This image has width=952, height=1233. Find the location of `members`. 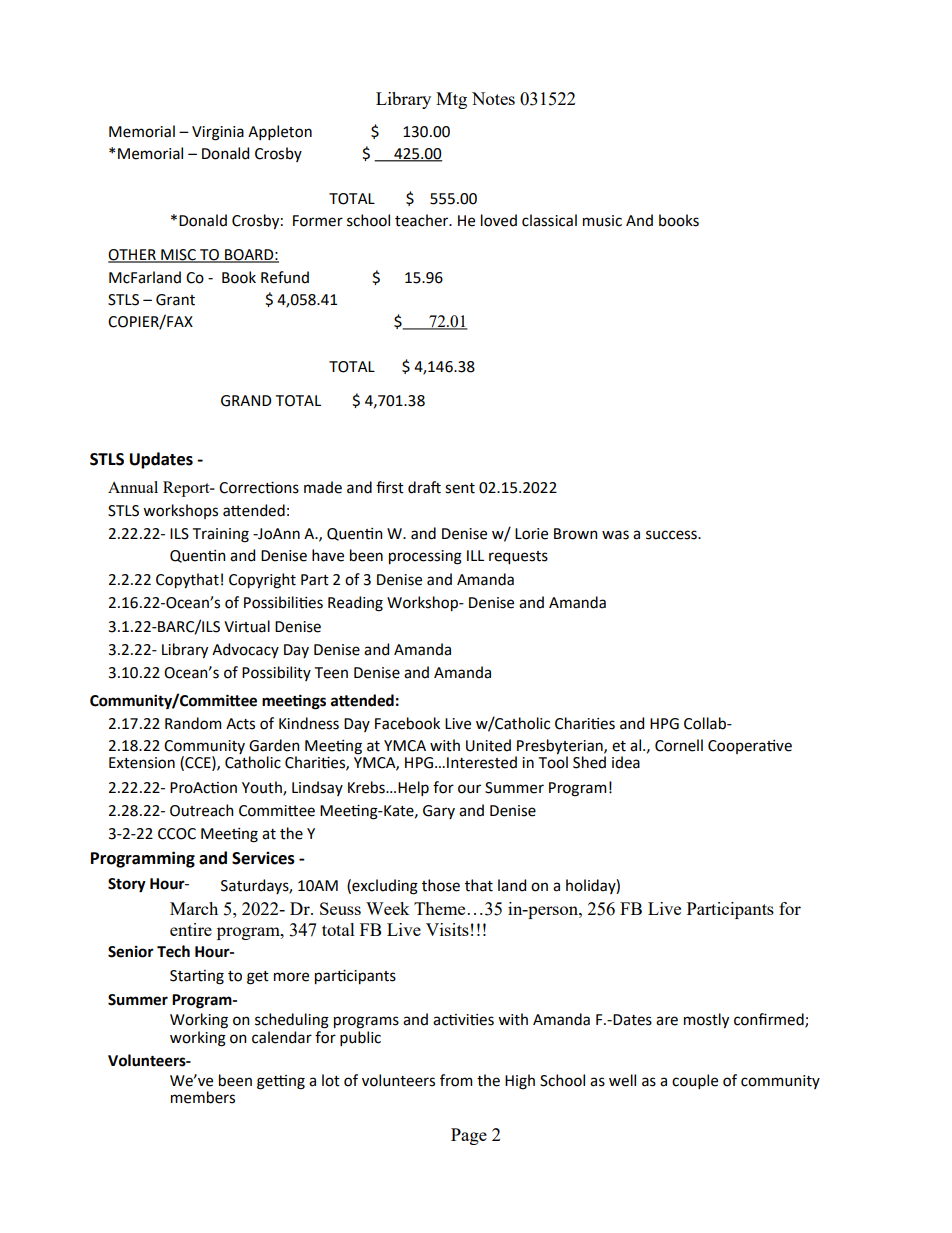

members is located at coordinates (203, 1097).
